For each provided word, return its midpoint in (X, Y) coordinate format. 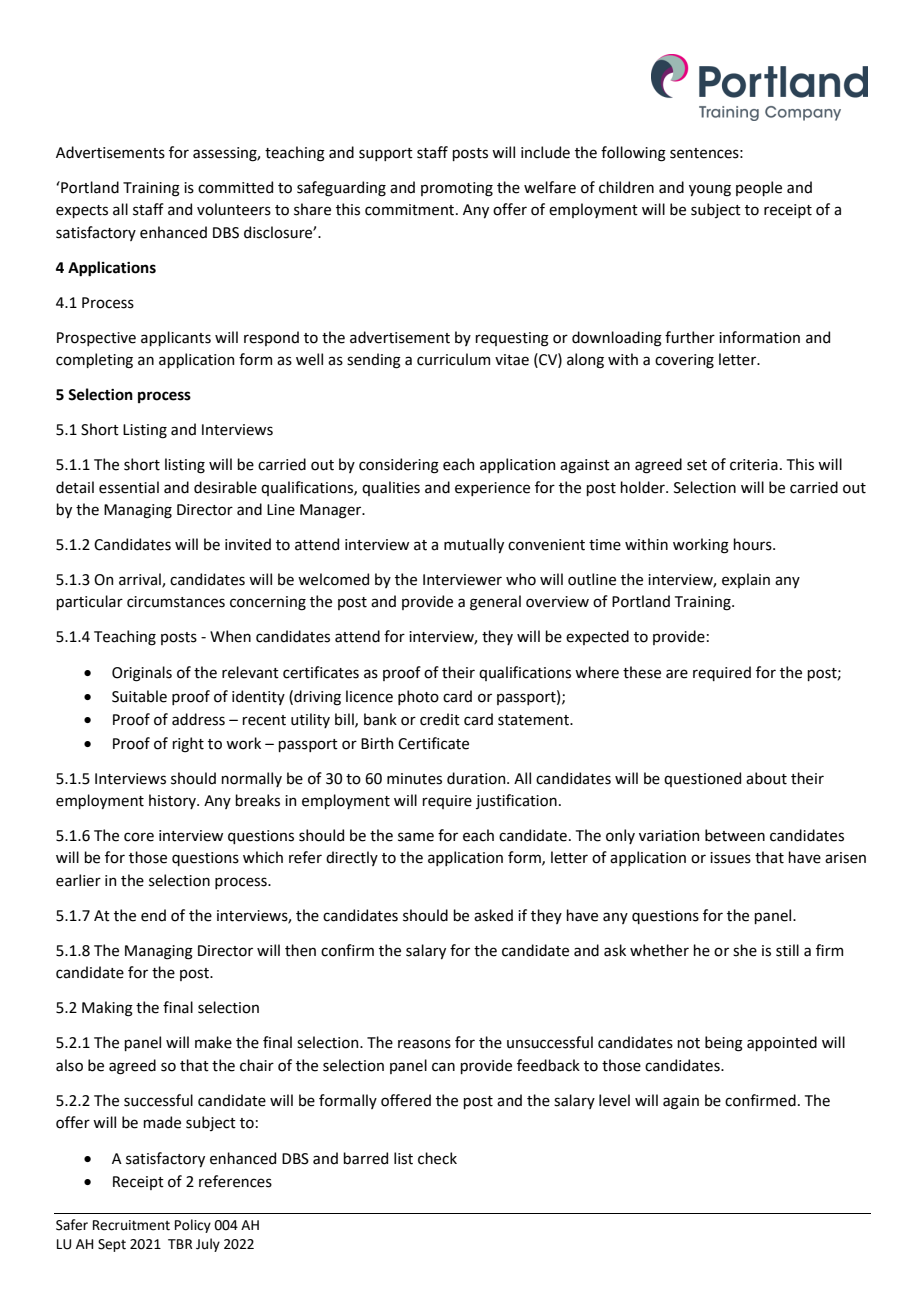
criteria (754, 465)
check (437, 1158)
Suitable (139, 696)
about (766, 778)
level (614, 1100)
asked (493, 915)
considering (399, 466)
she (745, 950)
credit (440, 719)
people (759, 188)
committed (235, 187)
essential (129, 487)
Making (107, 1009)
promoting (457, 189)
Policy (193, 1226)
